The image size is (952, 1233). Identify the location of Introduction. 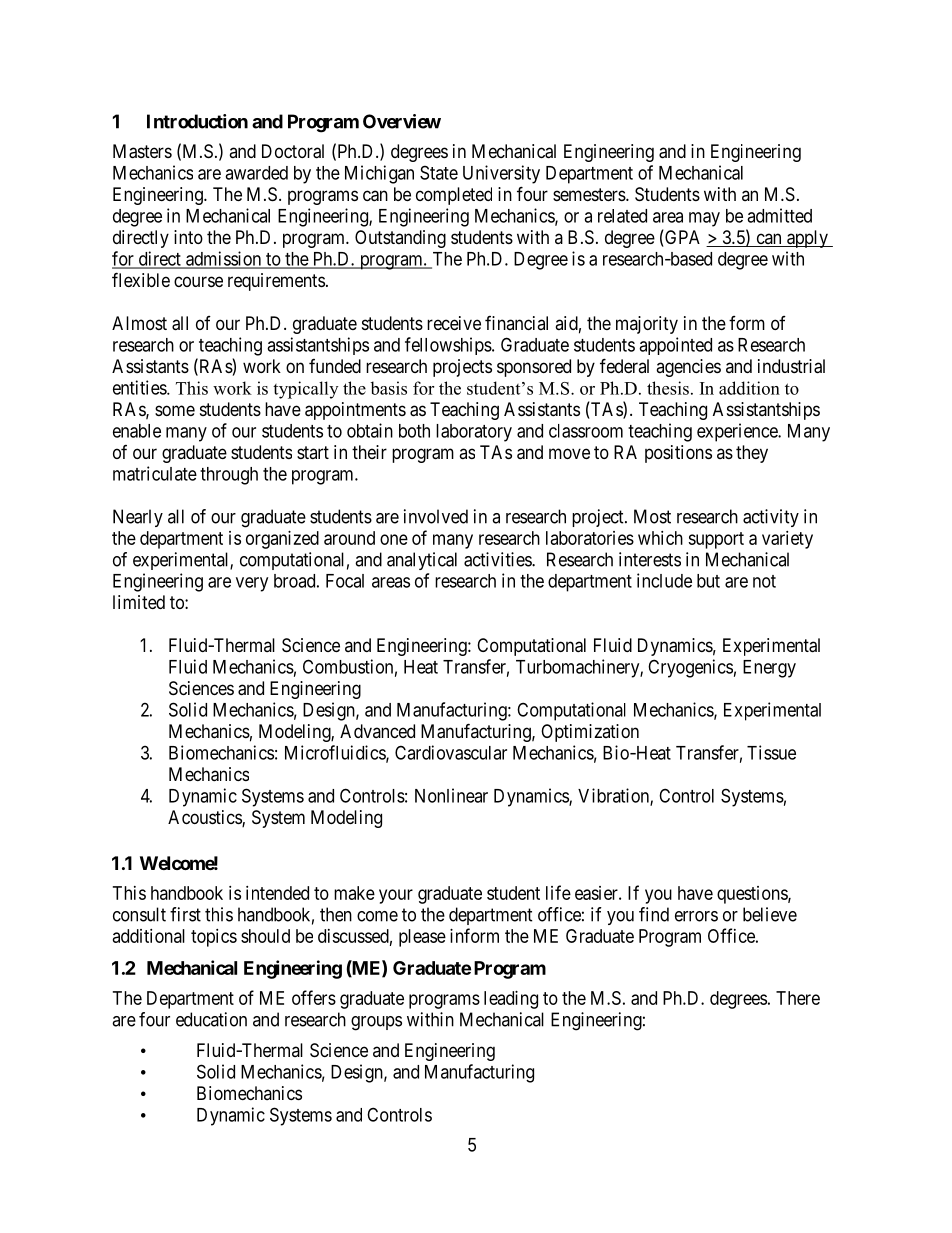
(197, 121).
